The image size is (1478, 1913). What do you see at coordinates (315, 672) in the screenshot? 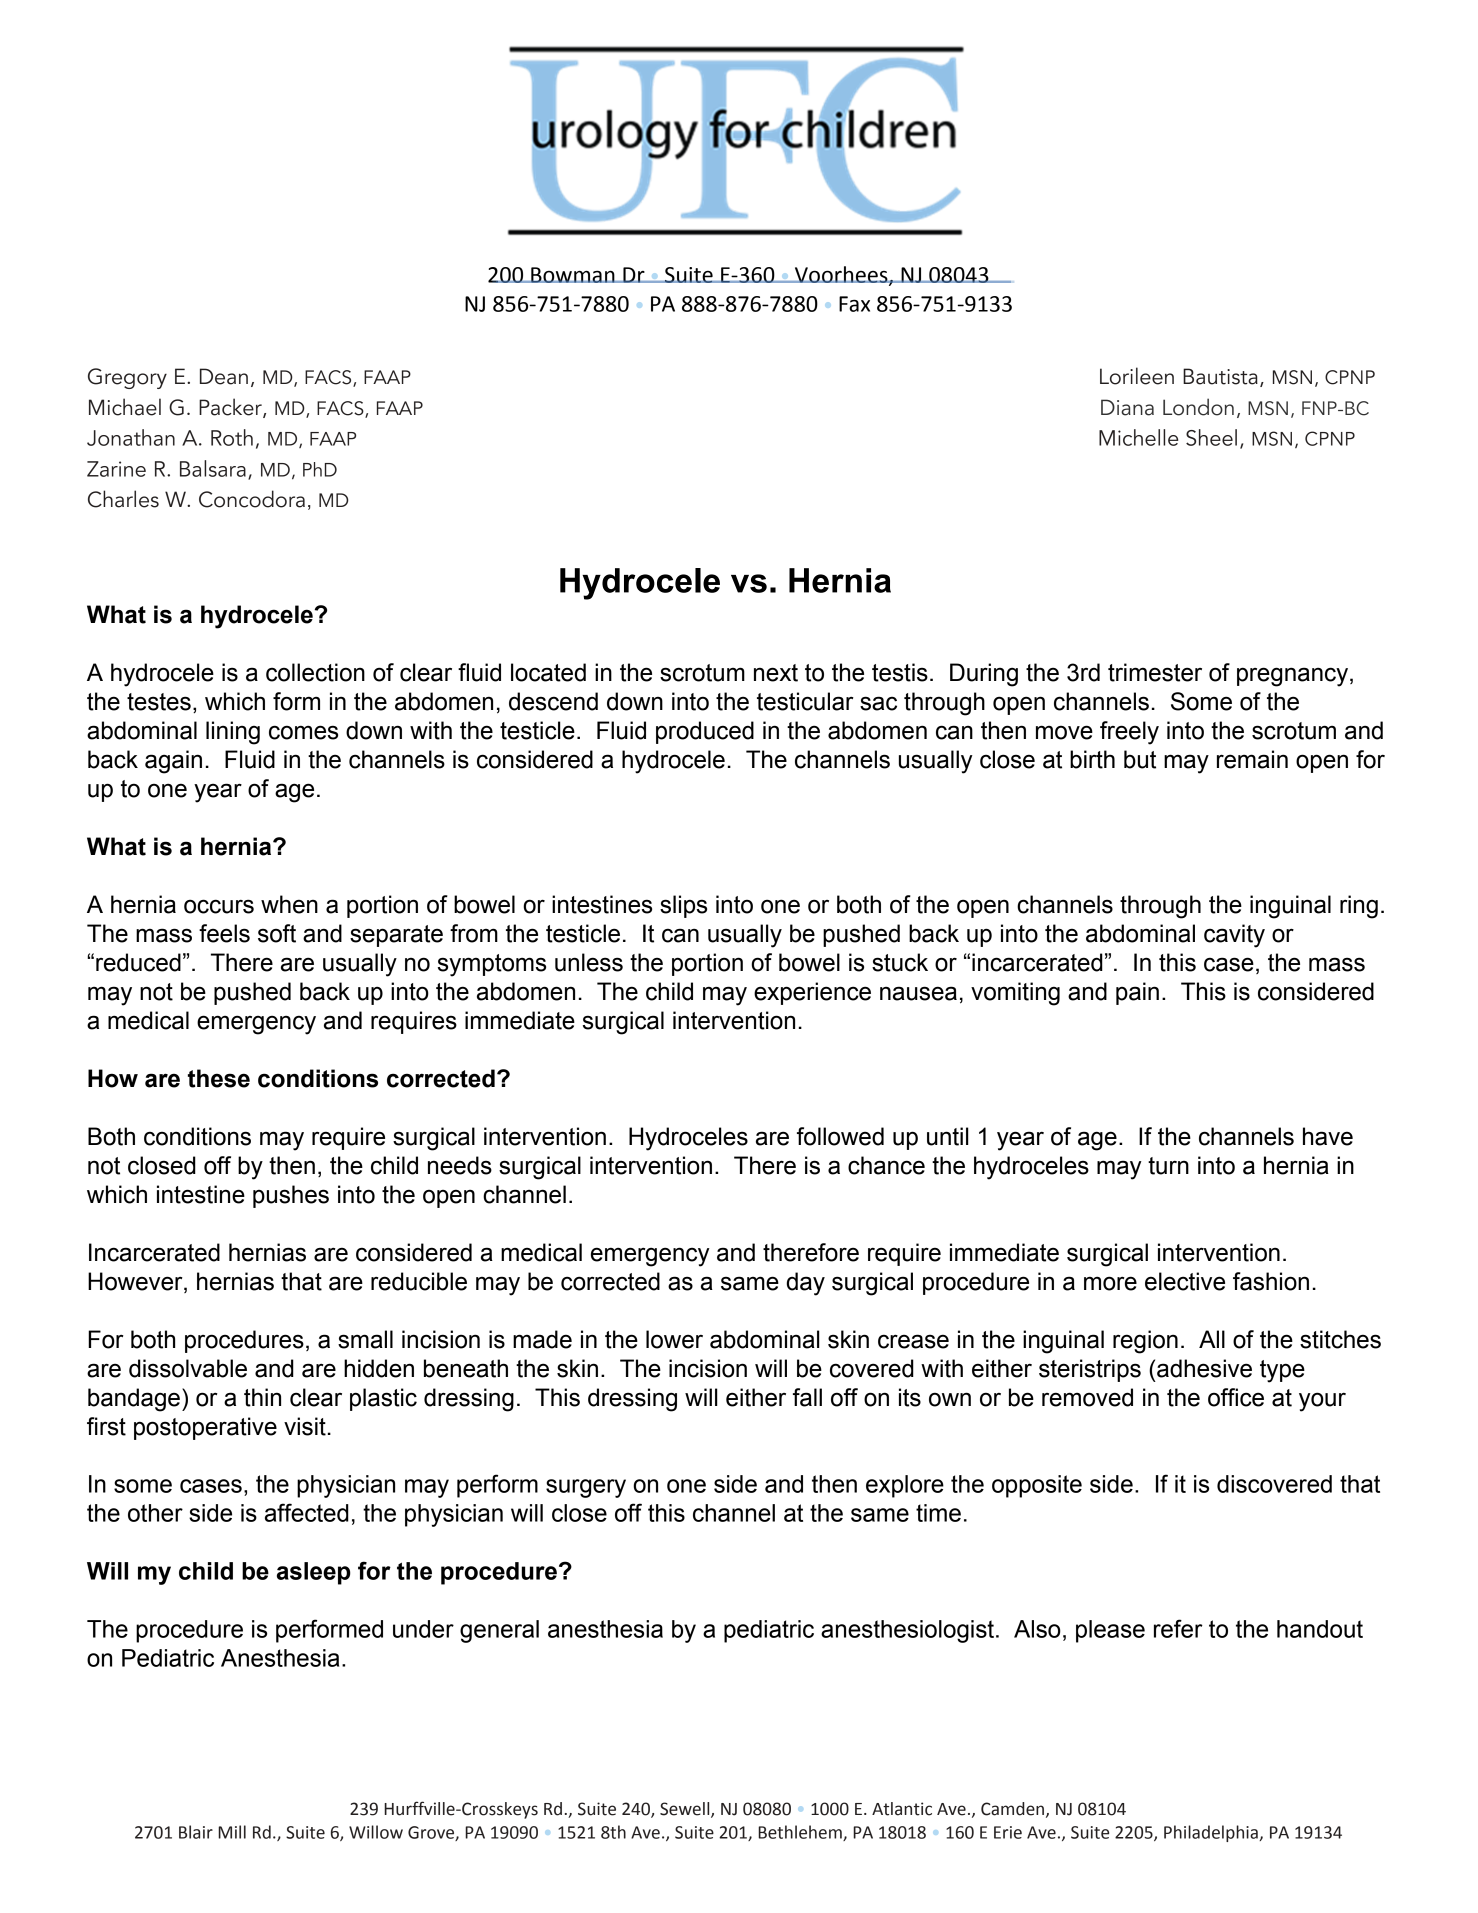
I see `collection` at bounding box center [315, 672].
